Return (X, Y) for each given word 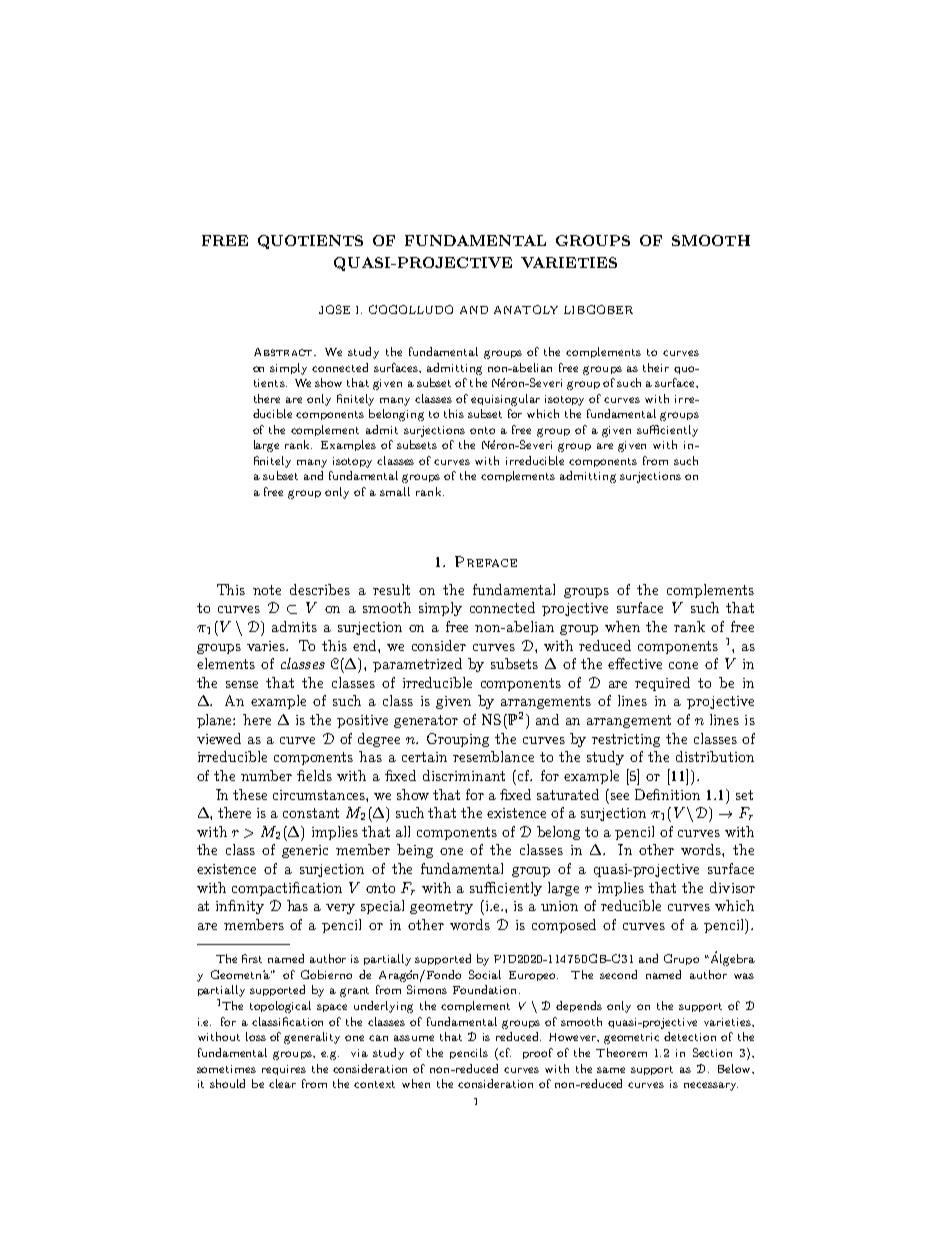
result (391, 589)
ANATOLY (526, 309)
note (267, 590)
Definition (667, 794)
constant (311, 813)
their (656, 367)
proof (538, 1053)
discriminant (464, 775)
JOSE (334, 309)
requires (284, 1070)
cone (683, 665)
